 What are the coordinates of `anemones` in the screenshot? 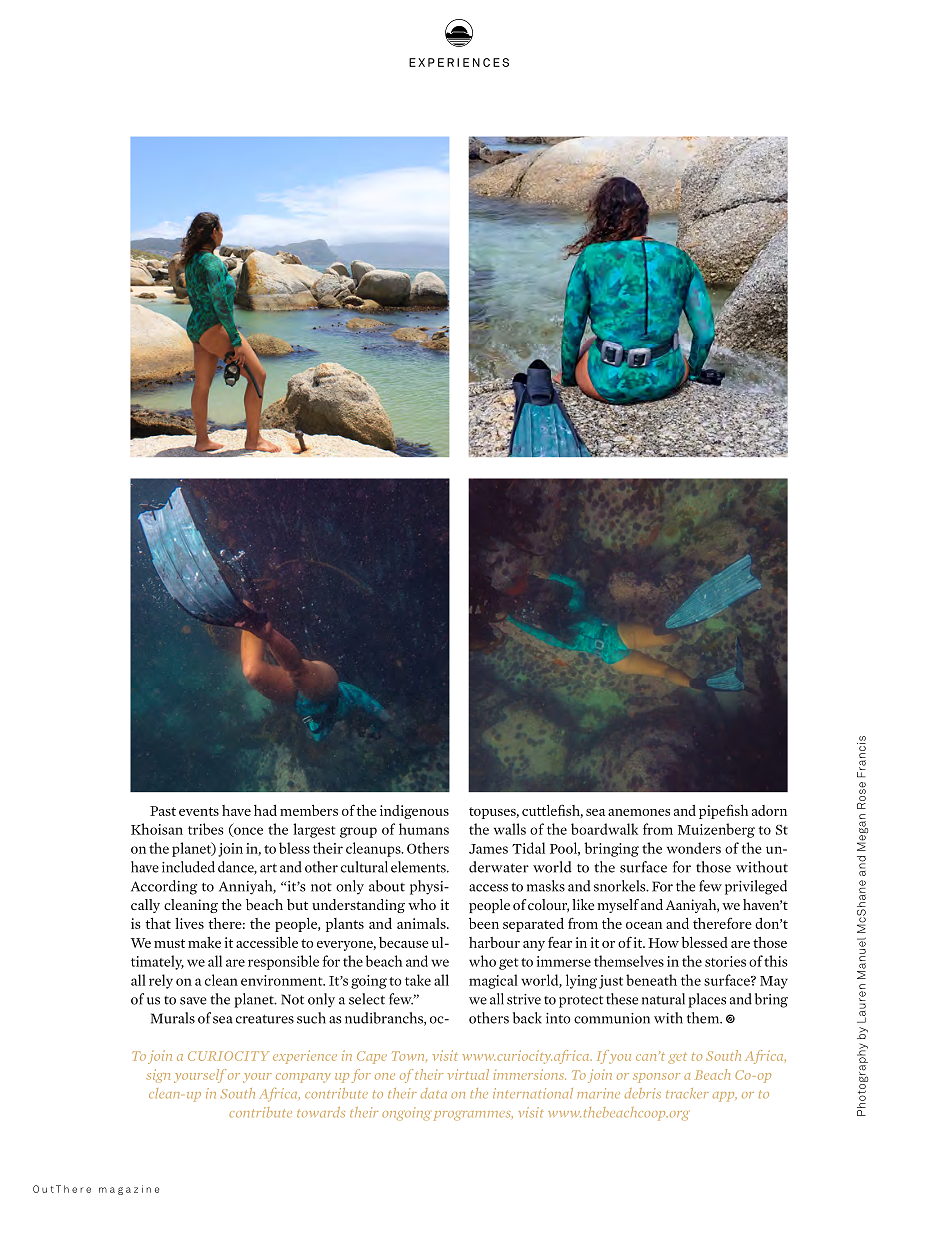 It's located at (639, 812).
